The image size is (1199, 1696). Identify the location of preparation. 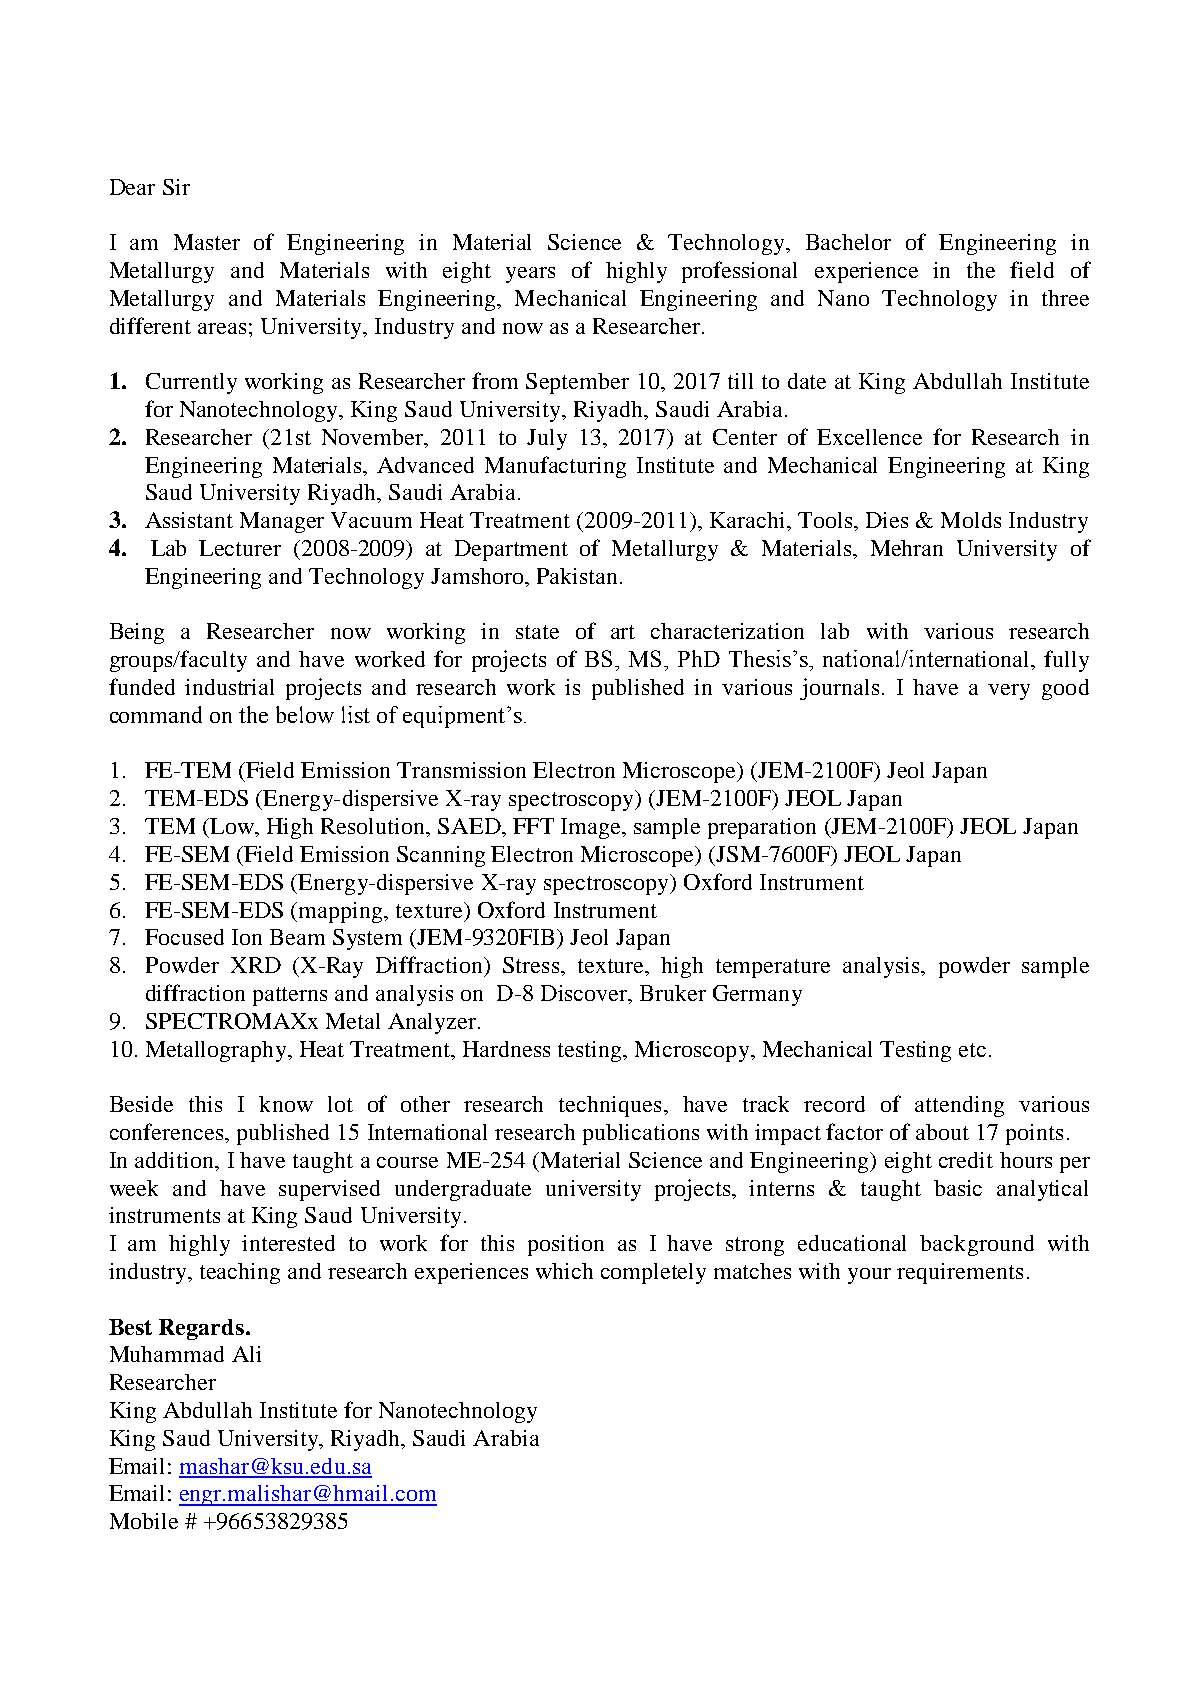
(762, 828).
